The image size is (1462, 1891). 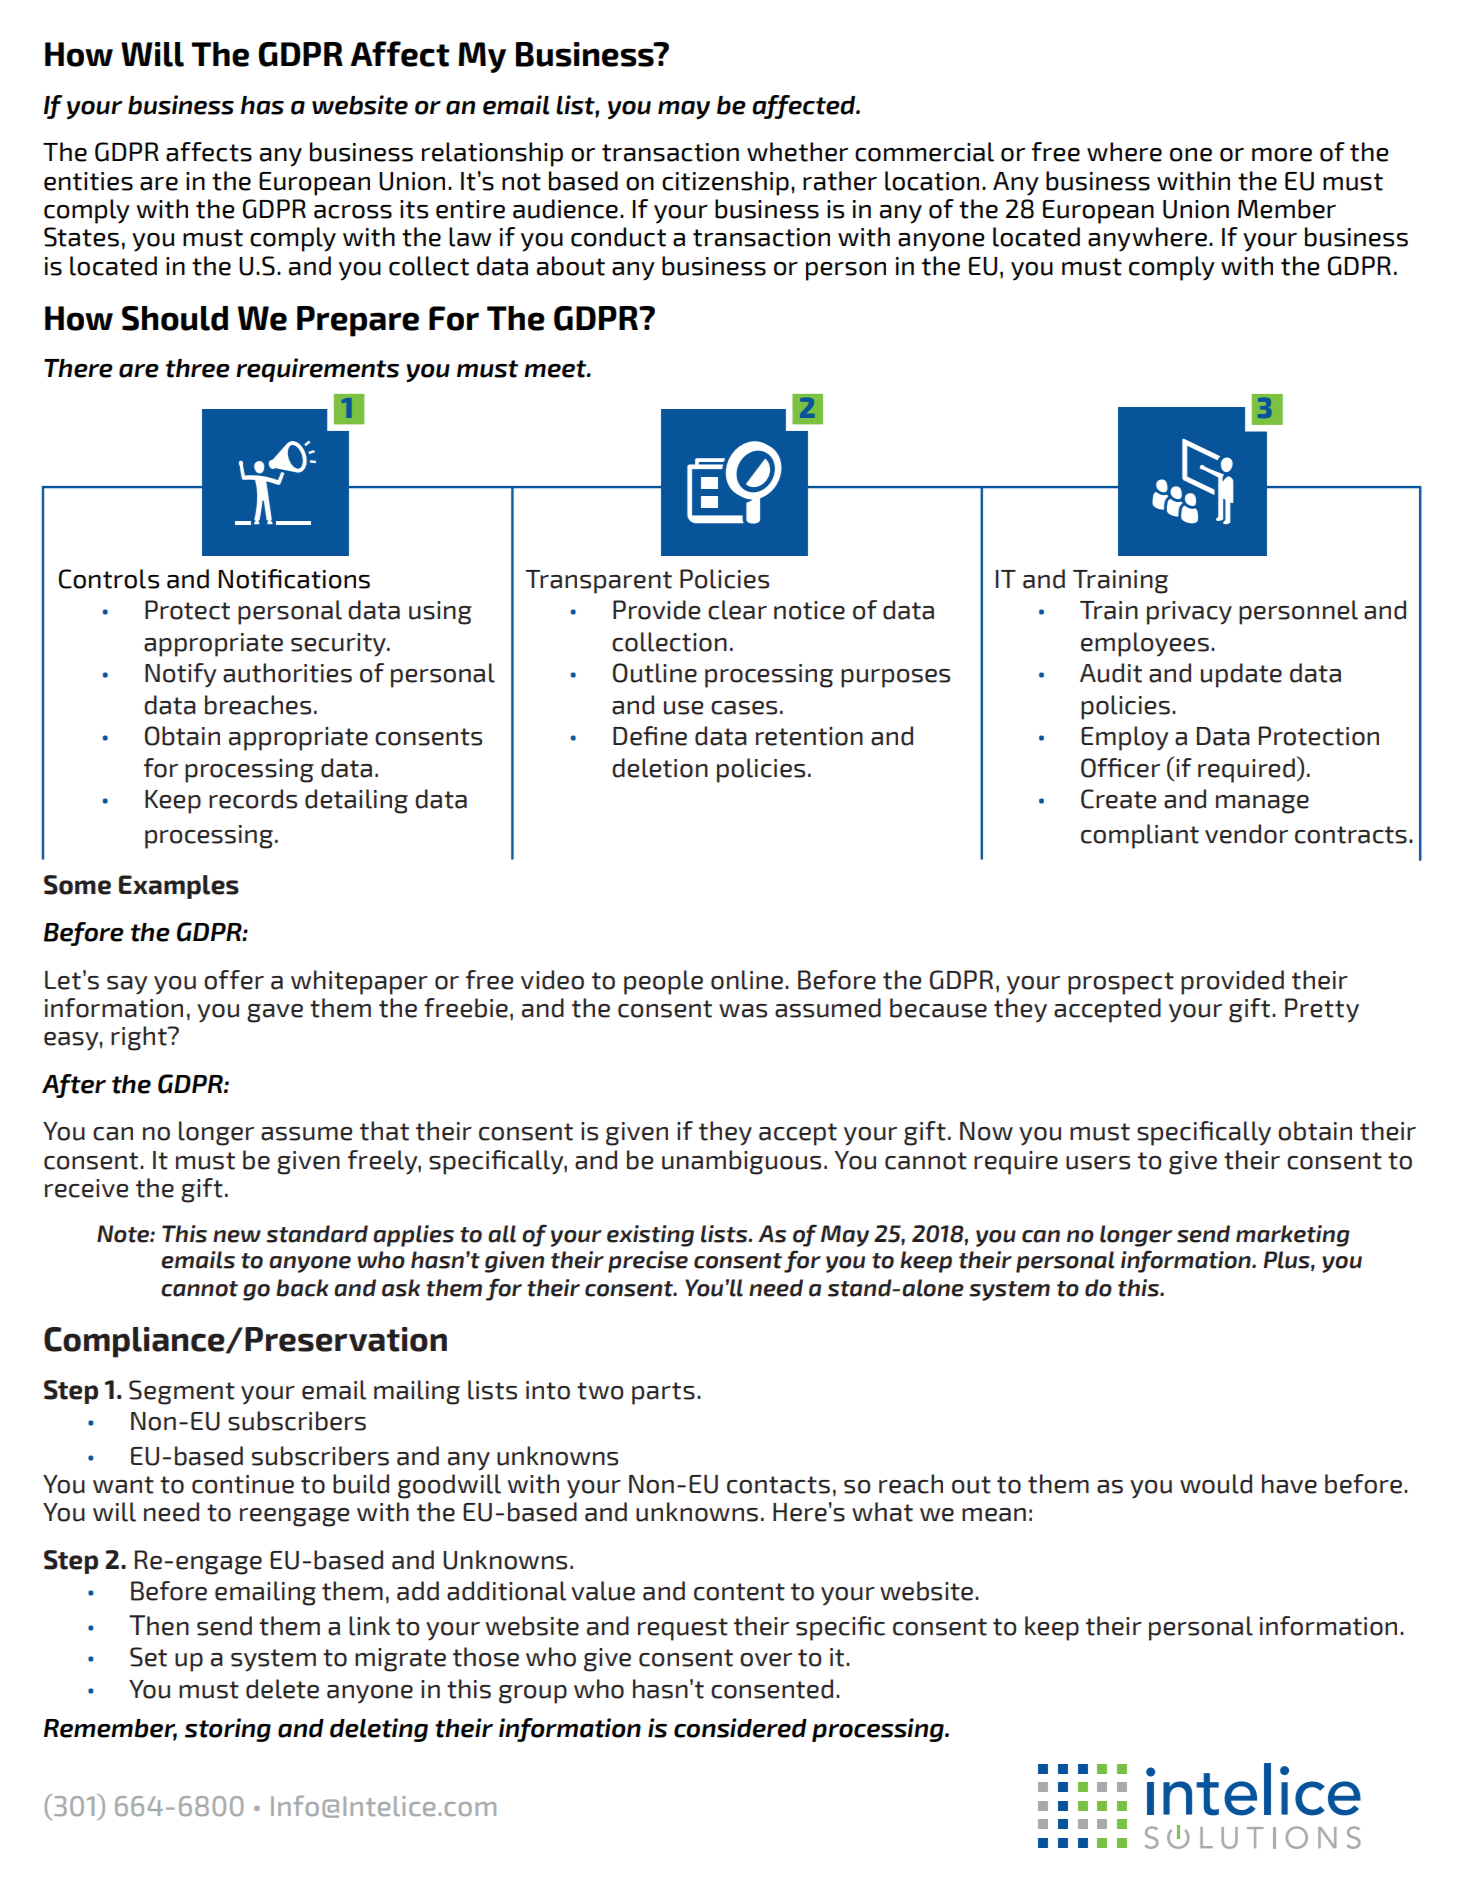 I want to click on would, so click(x=1216, y=1484).
